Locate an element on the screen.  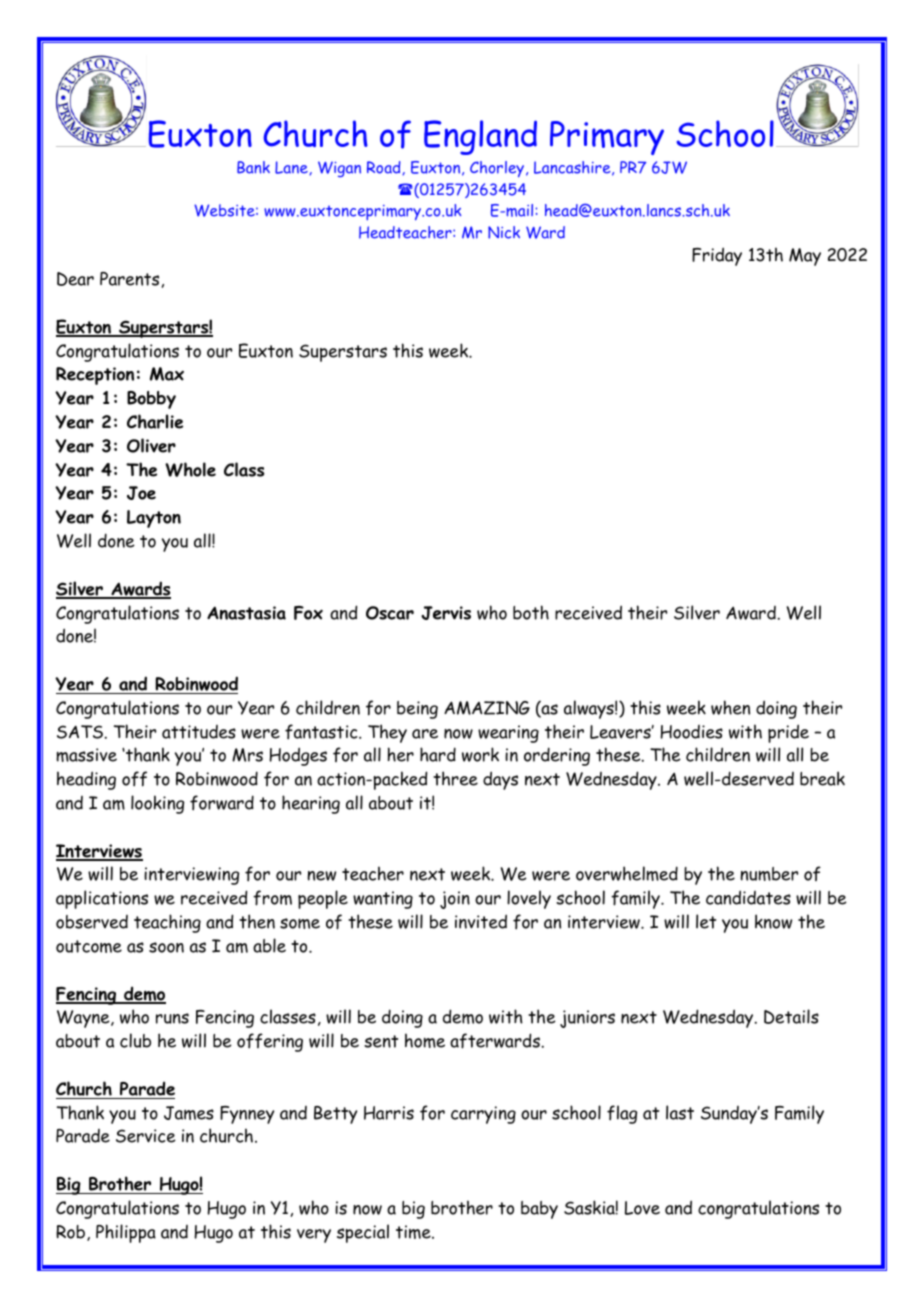
last is located at coordinates (680, 1112).
